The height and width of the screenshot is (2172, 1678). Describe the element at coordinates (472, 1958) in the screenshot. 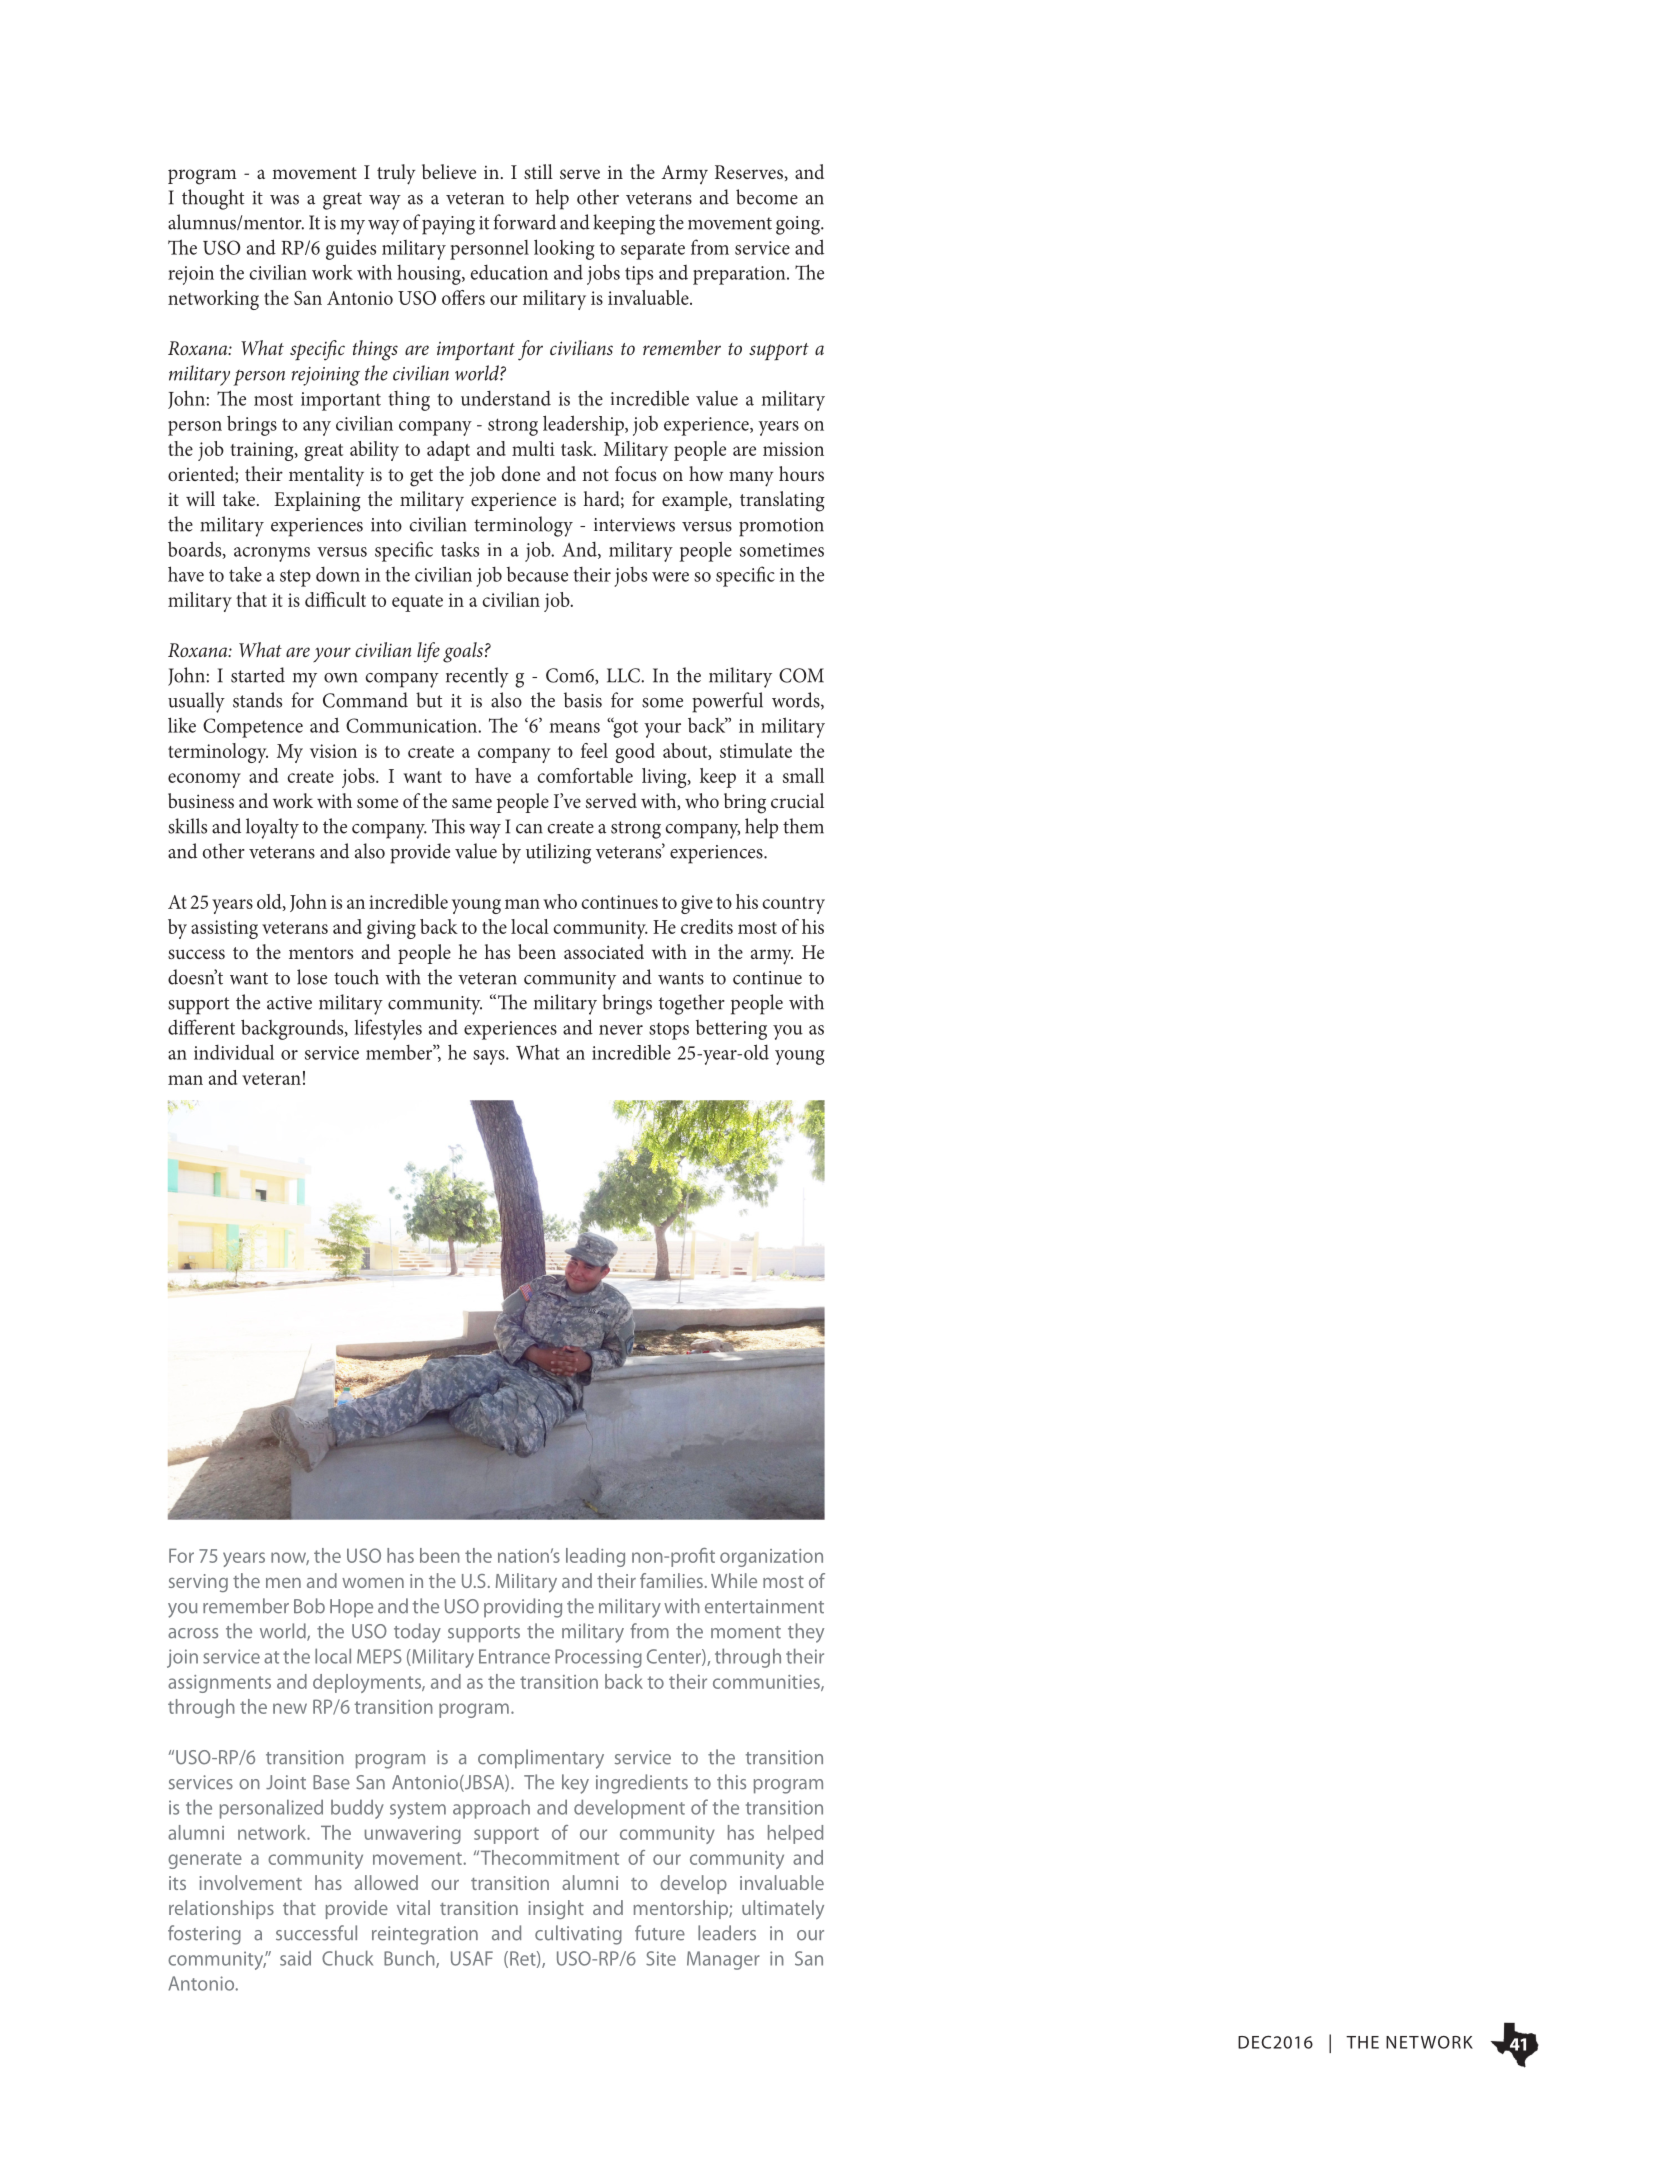

I see `USAF` at that location.
